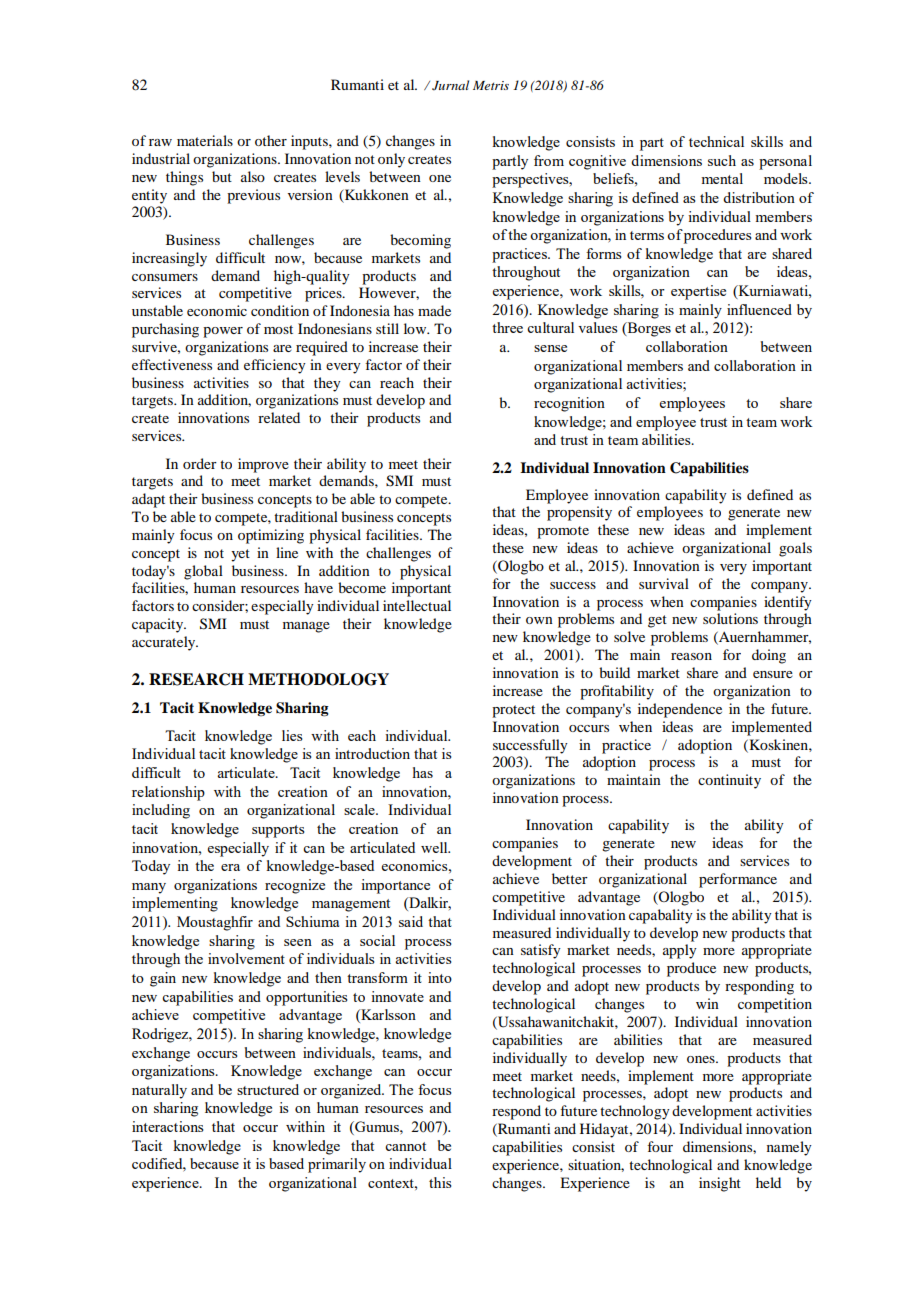 The image size is (924, 1307). What do you see at coordinates (200, 463) in the page?
I see `order` at bounding box center [200, 463].
